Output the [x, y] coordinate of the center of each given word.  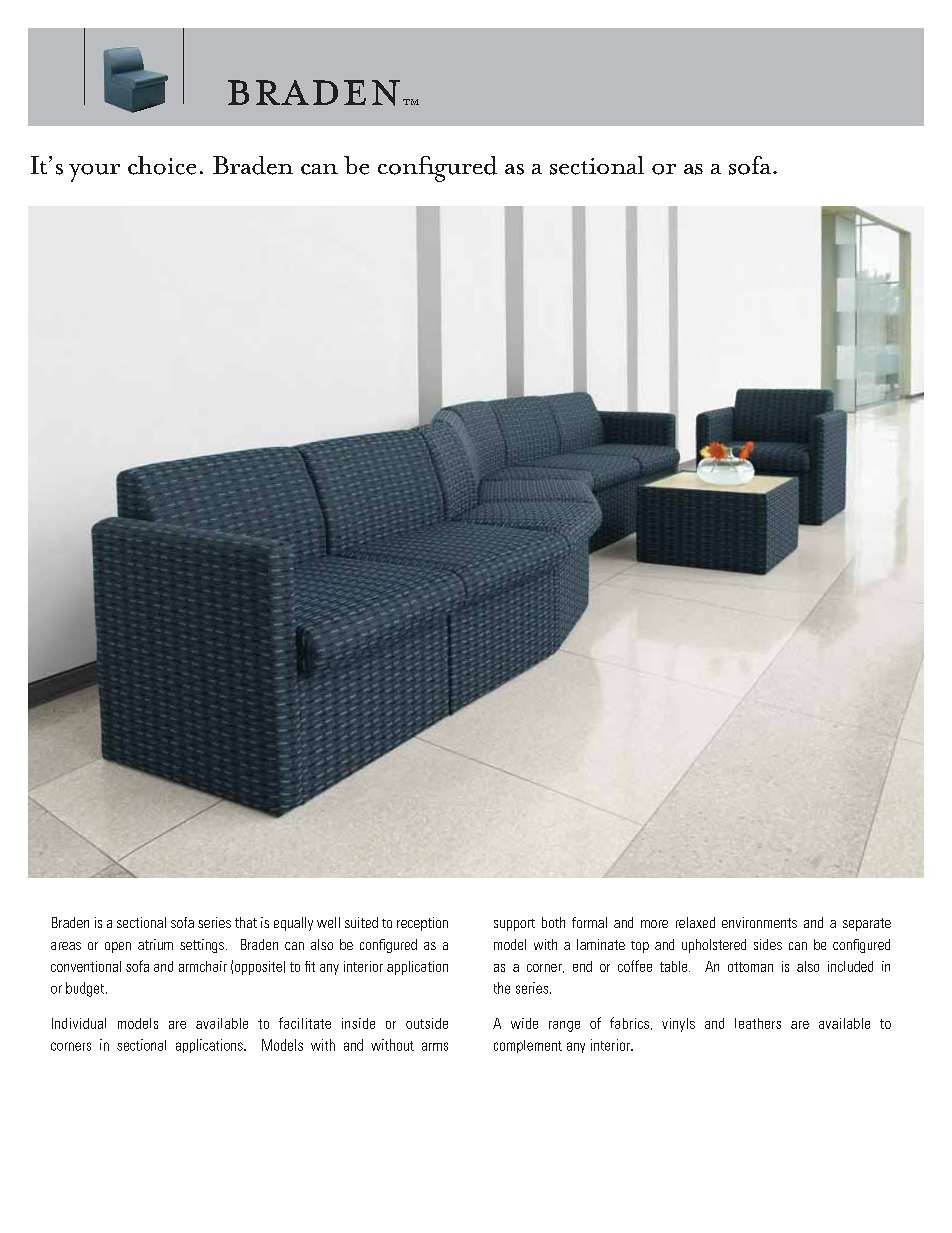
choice [162, 165]
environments [759, 922]
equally [293, 924]
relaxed [695, 922]
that [246, 922]
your [94, 173]
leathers [758, 1023]
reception [422, 924]
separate [867, 924]
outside [427, 1023]
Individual [79, 1023]
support [514, 925]
